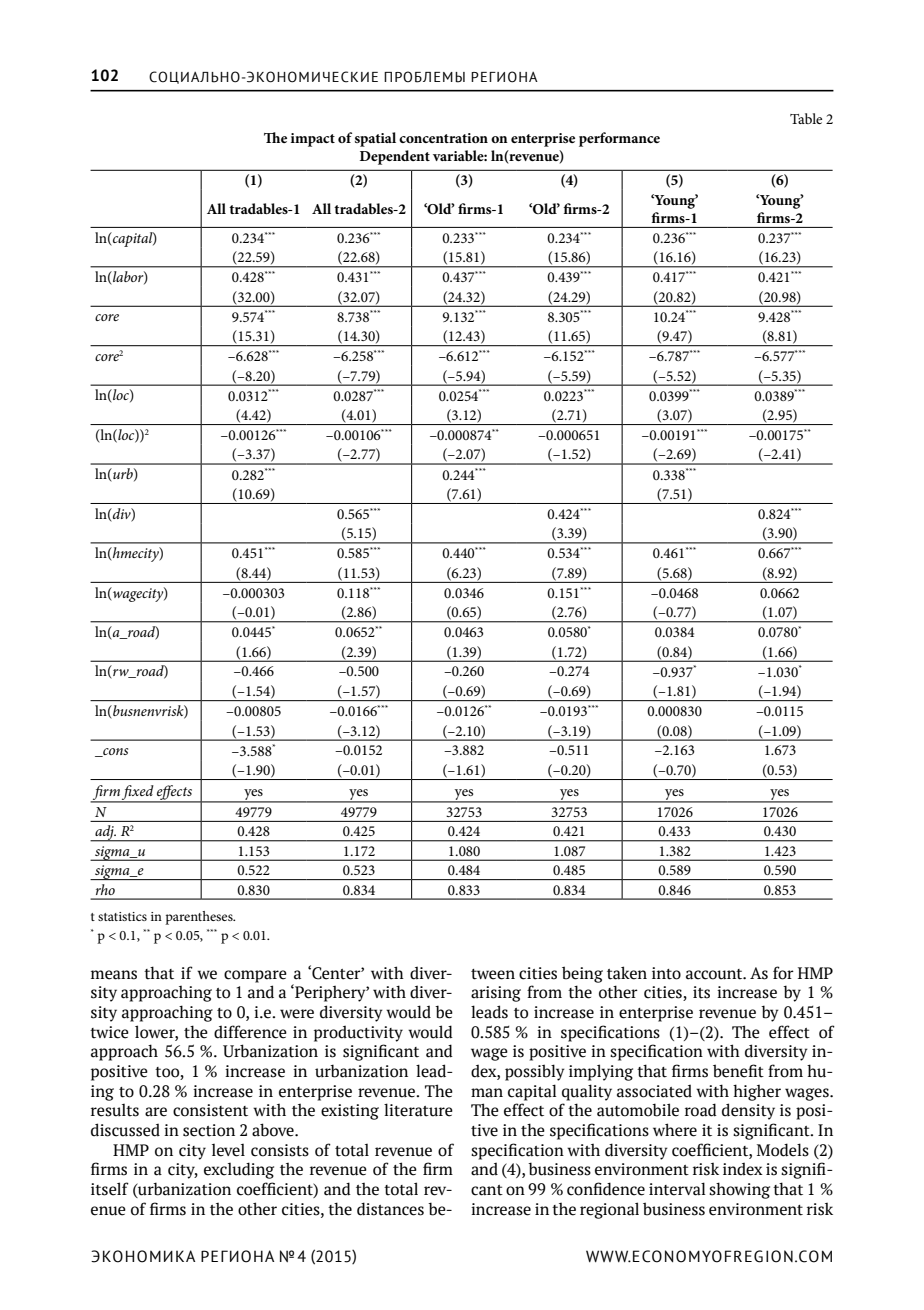 The height and width of the screenshot is (1310, 924). What do you see at coordinates (496, 994) in the screenshot?
I see `arising` at bounding box center [496, 994].
